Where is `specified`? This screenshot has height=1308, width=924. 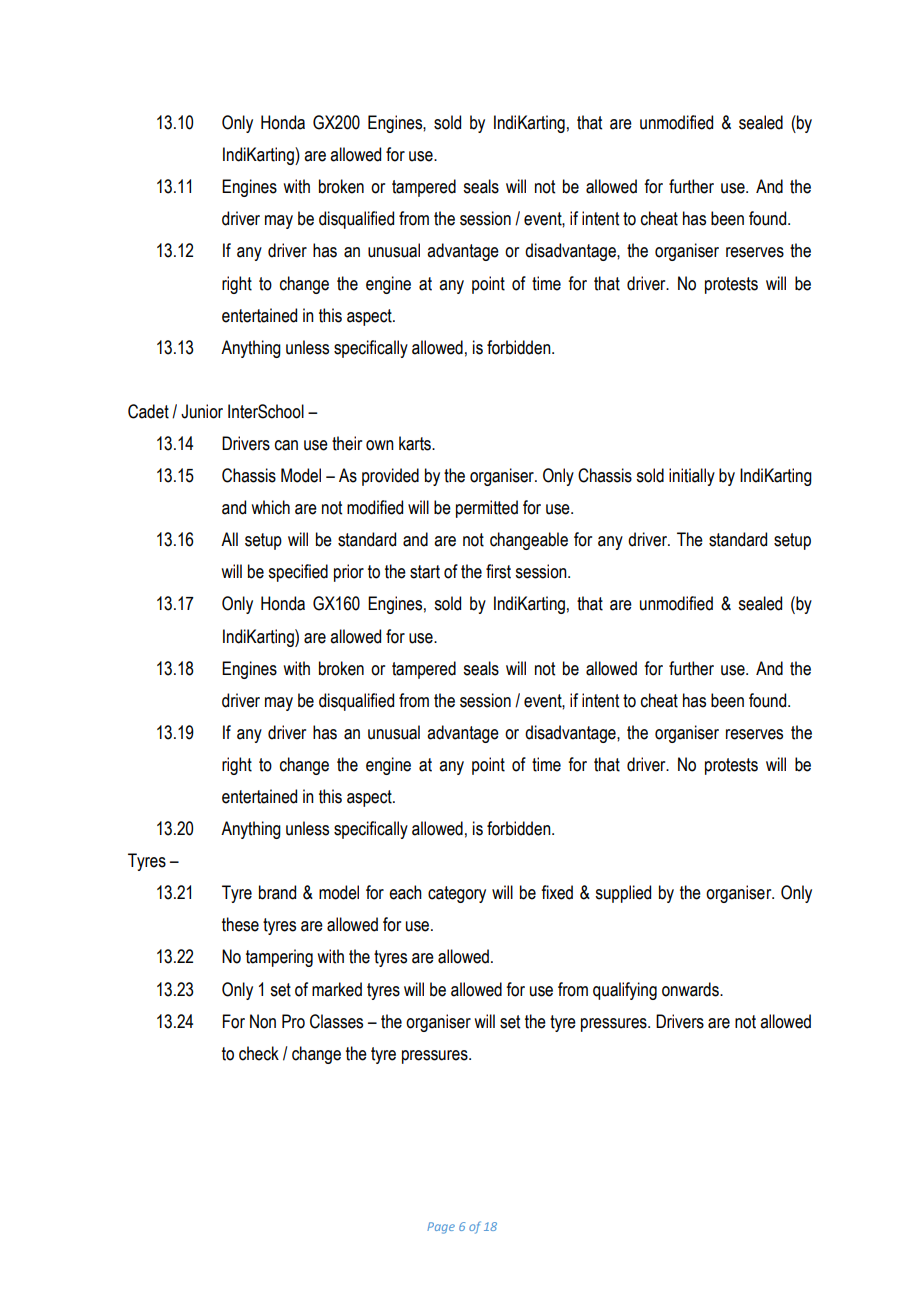 specified is located at coordinates (298, 573).
